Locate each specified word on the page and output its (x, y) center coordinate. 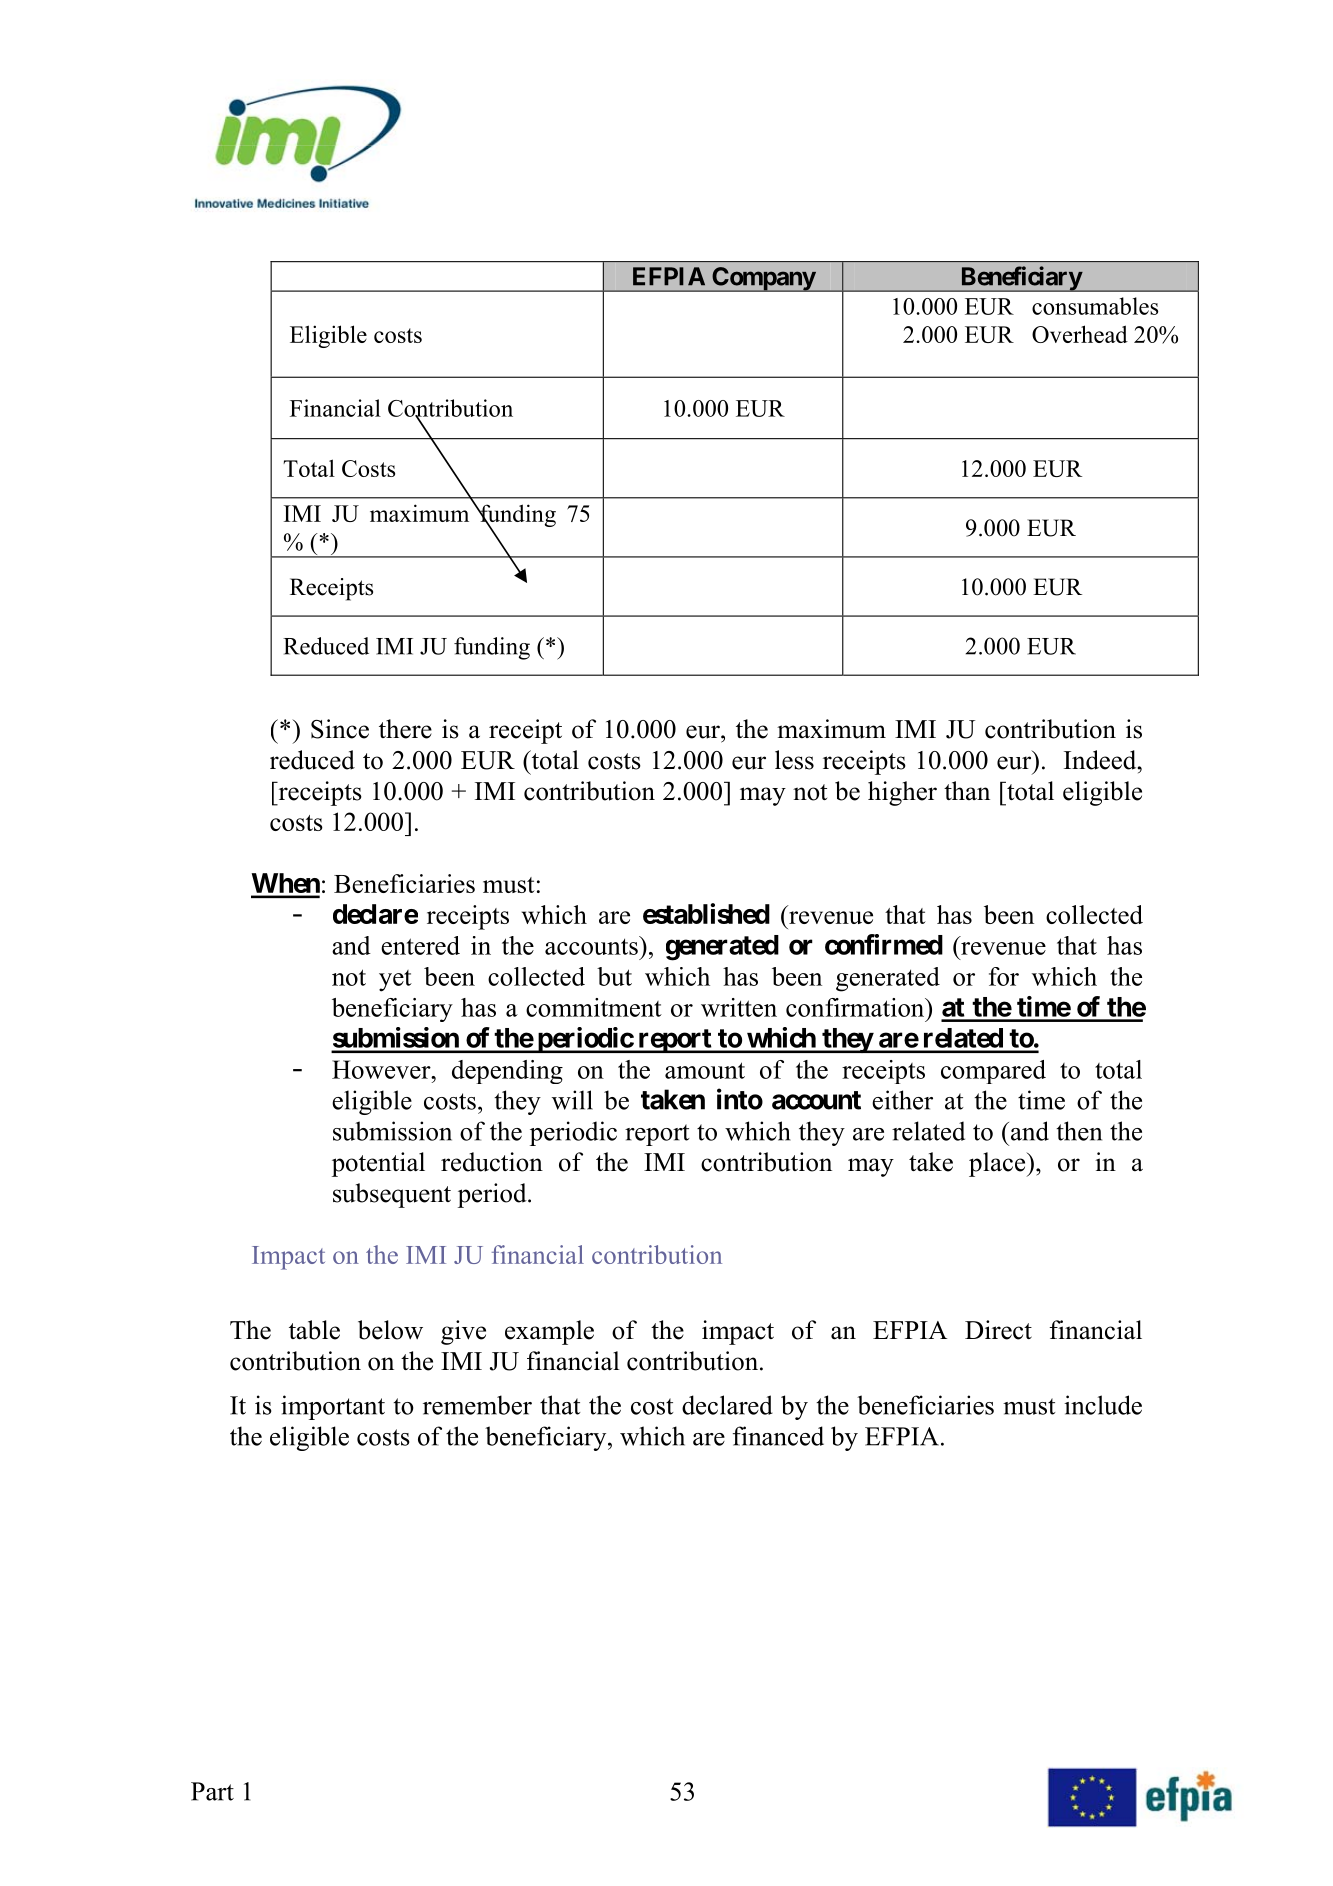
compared (993, 1072)
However (382, 1069)
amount (705, 1070)
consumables (1095, 306)
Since (340, 729)
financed (778, 1436)
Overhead (1080, 334)
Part (212, 1791)
